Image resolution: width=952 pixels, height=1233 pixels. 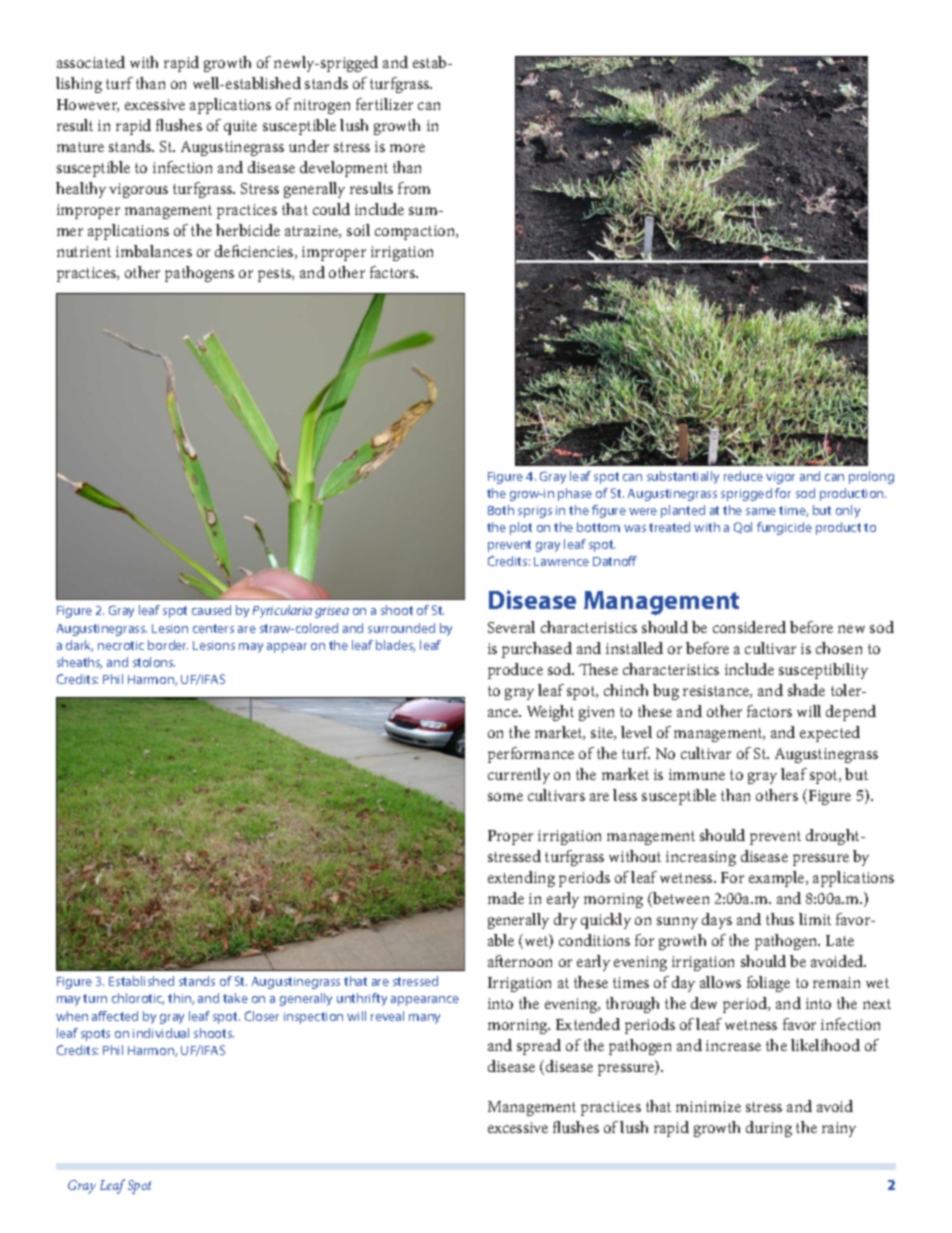 What do you see at coordinates (511, 627) in the screenshot?
I see `Several` at bounding box center [511, 627].
